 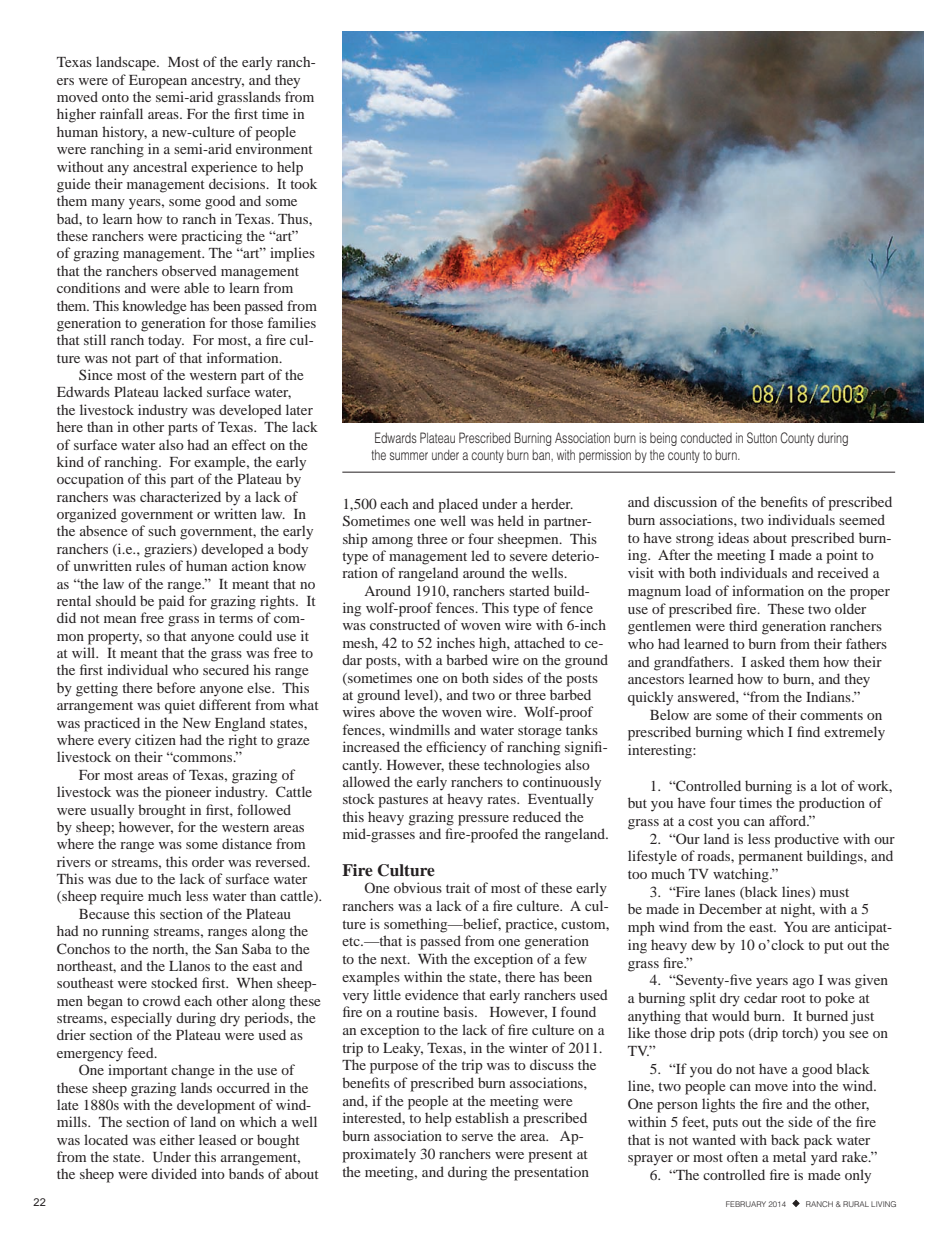 I want to click on rainfall, so click(x=121, y=113).
